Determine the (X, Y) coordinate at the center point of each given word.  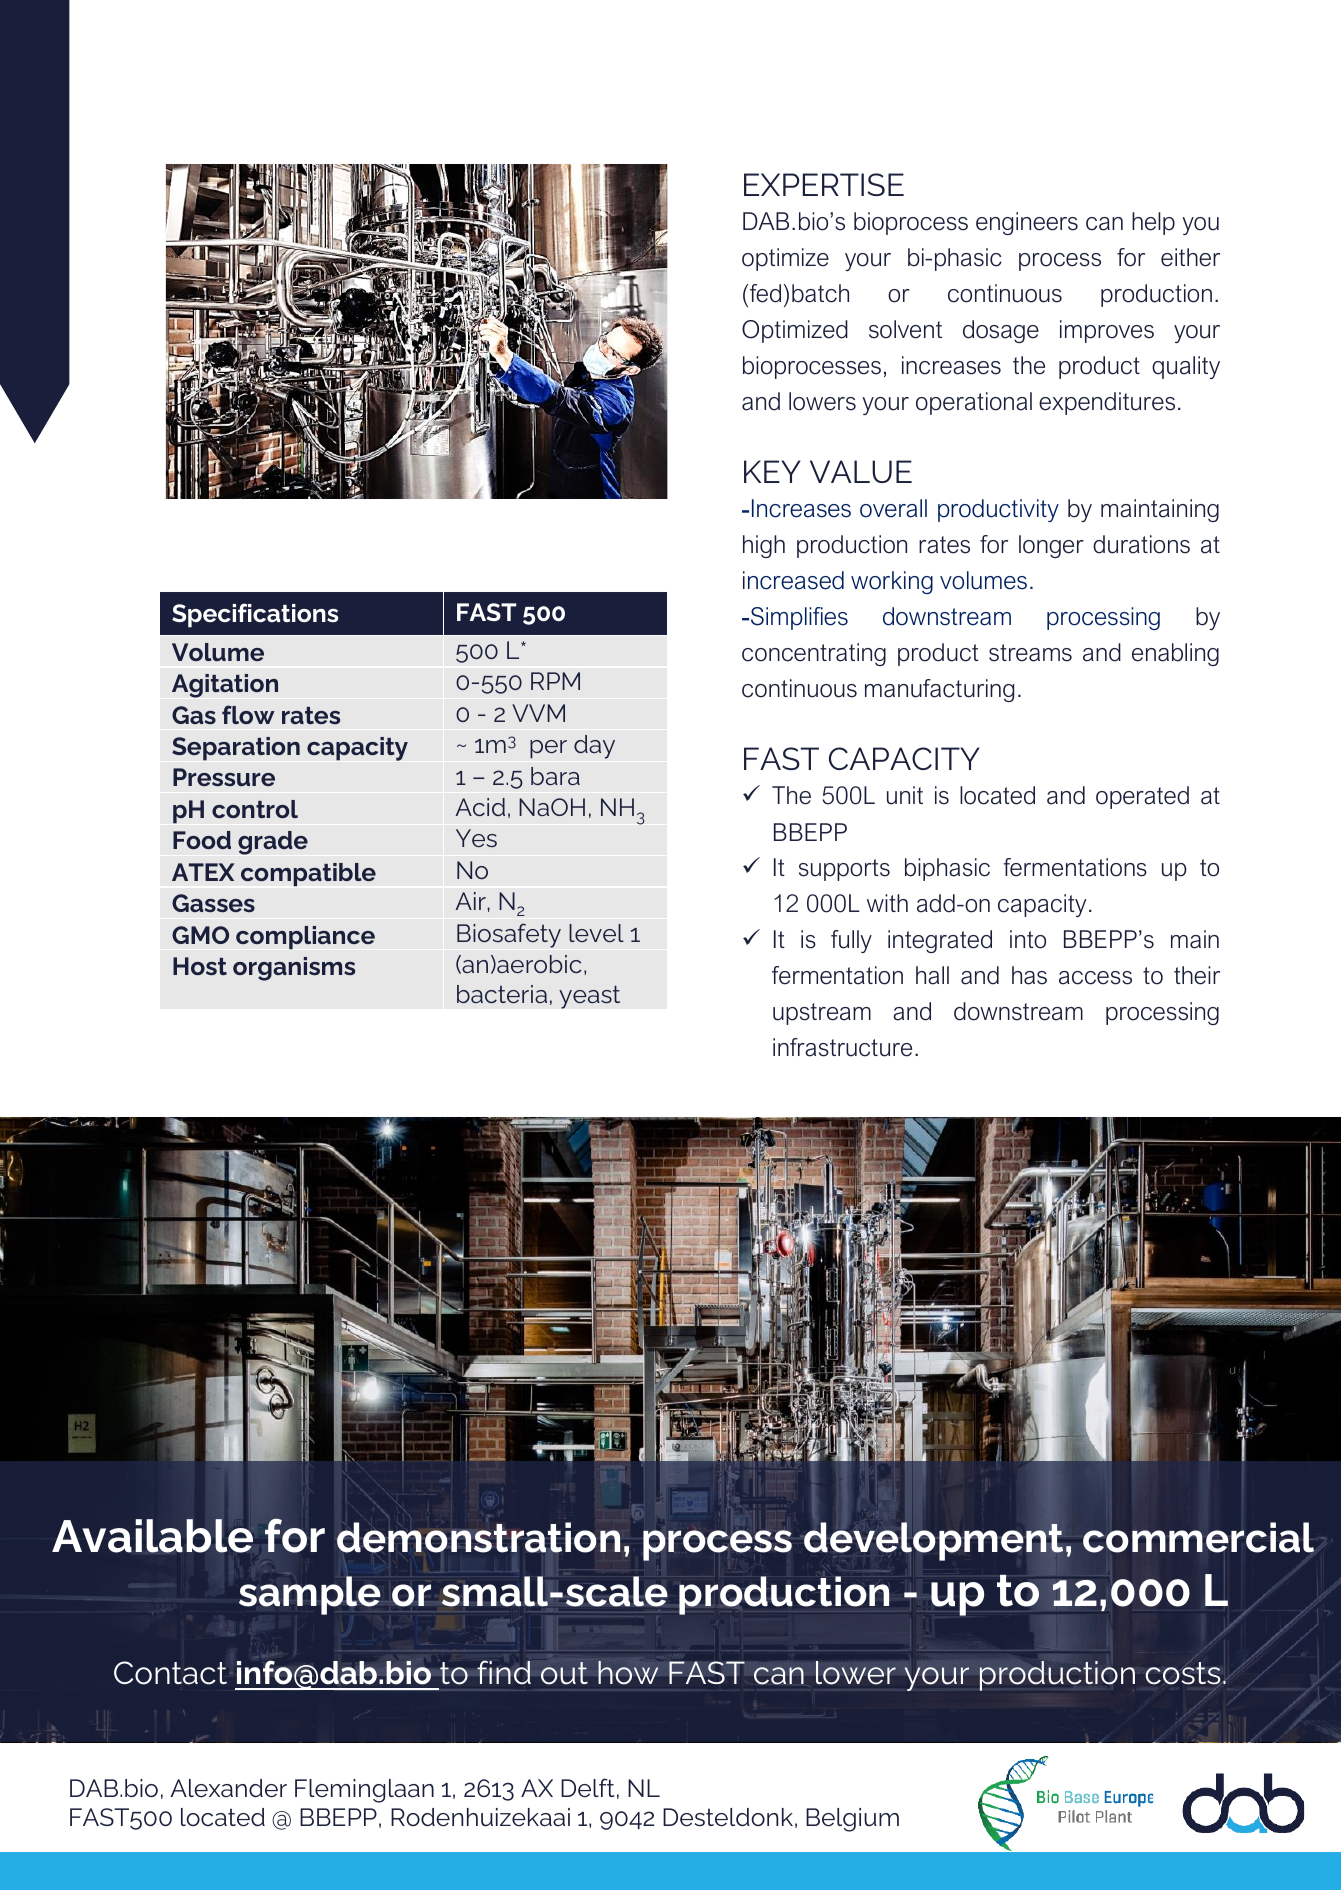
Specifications (255, 615)
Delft (588, 1787)
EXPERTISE (824, 184)
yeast (589, 997)
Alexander (228, 1788)
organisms (294, 969)
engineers (1027, 223)
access (1095, 978)
